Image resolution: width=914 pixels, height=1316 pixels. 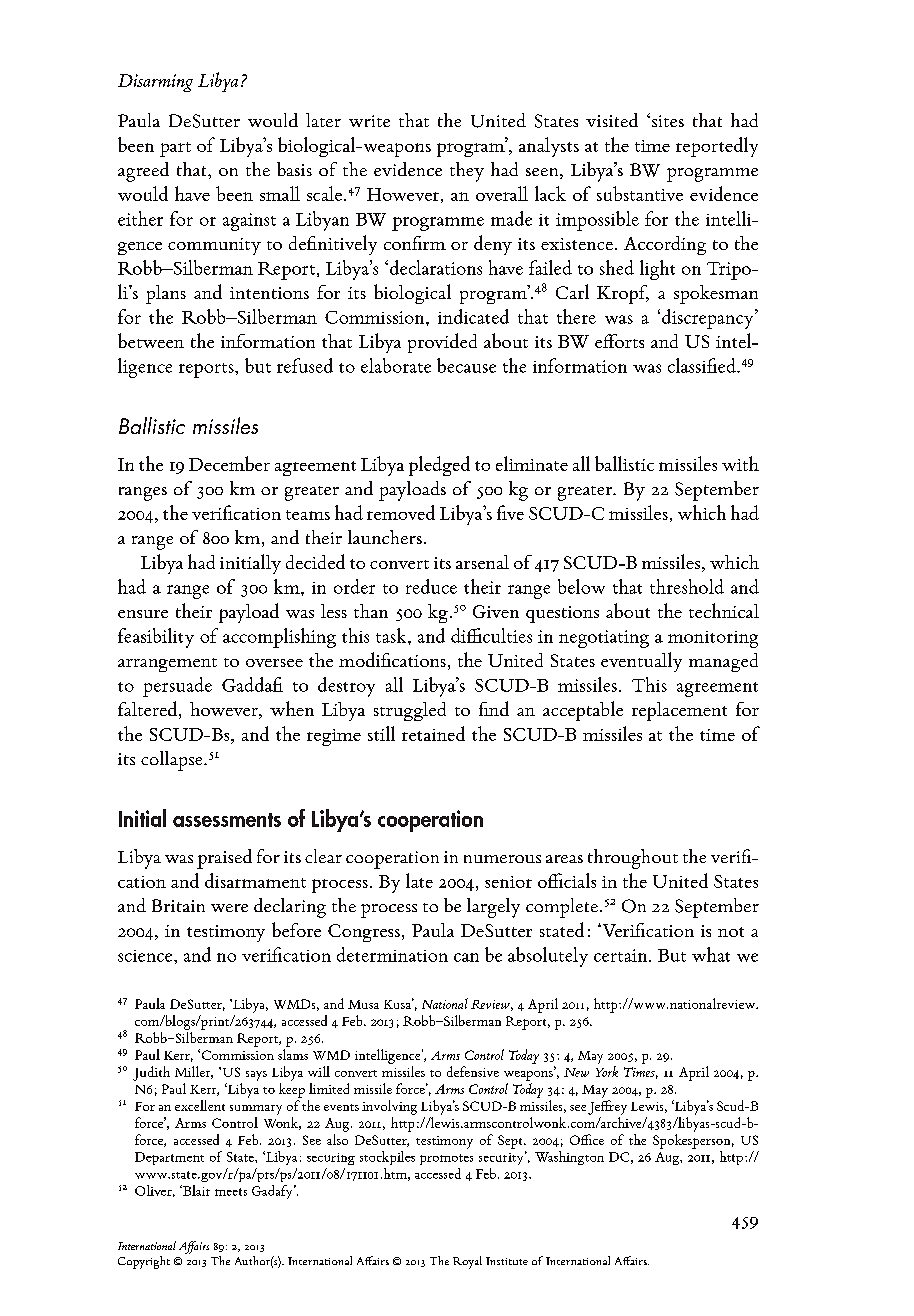 I want to click on Disarming, so click(x=155, y=83).
